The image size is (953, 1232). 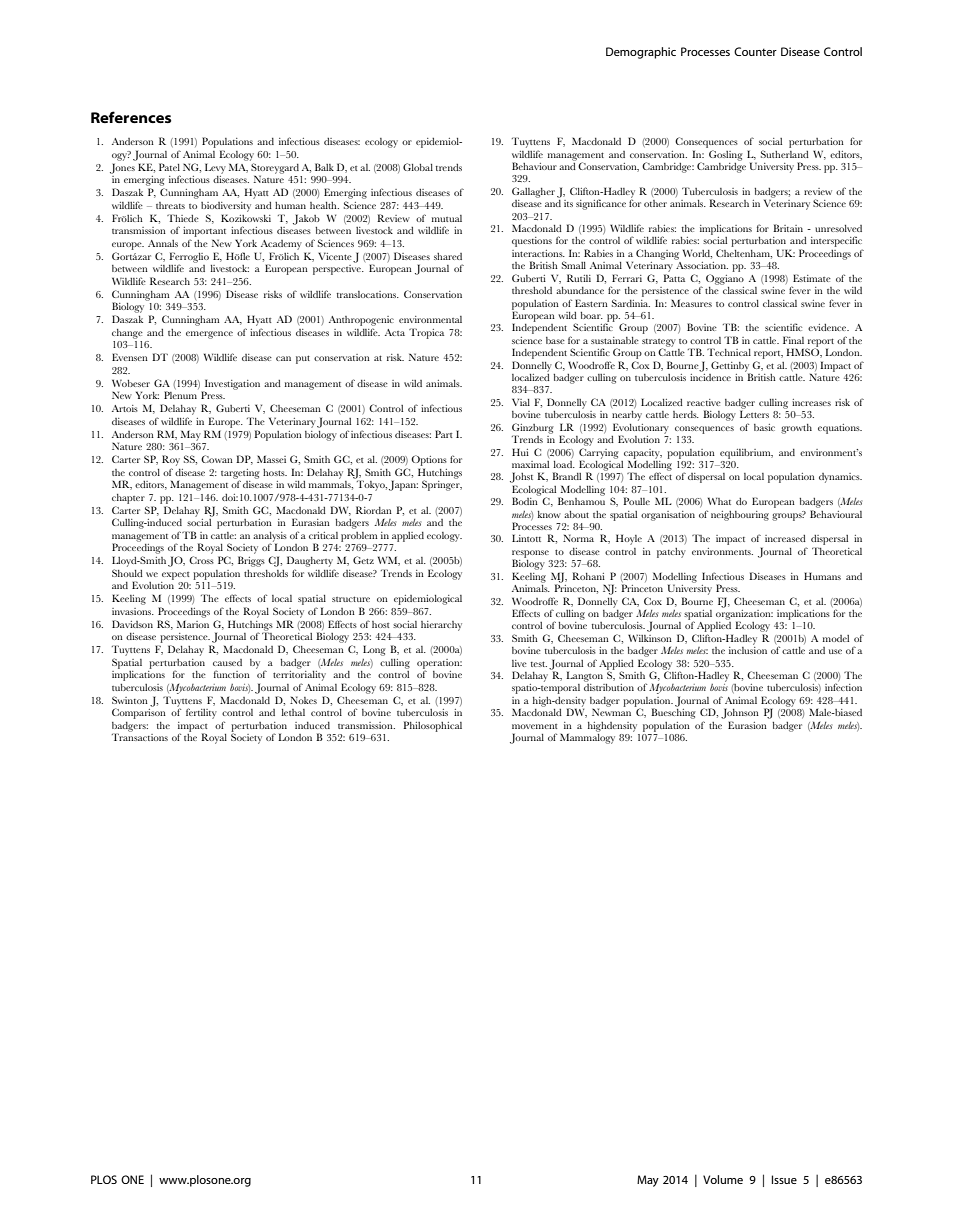 I want to click on Global, so click(x=418, y=167).
